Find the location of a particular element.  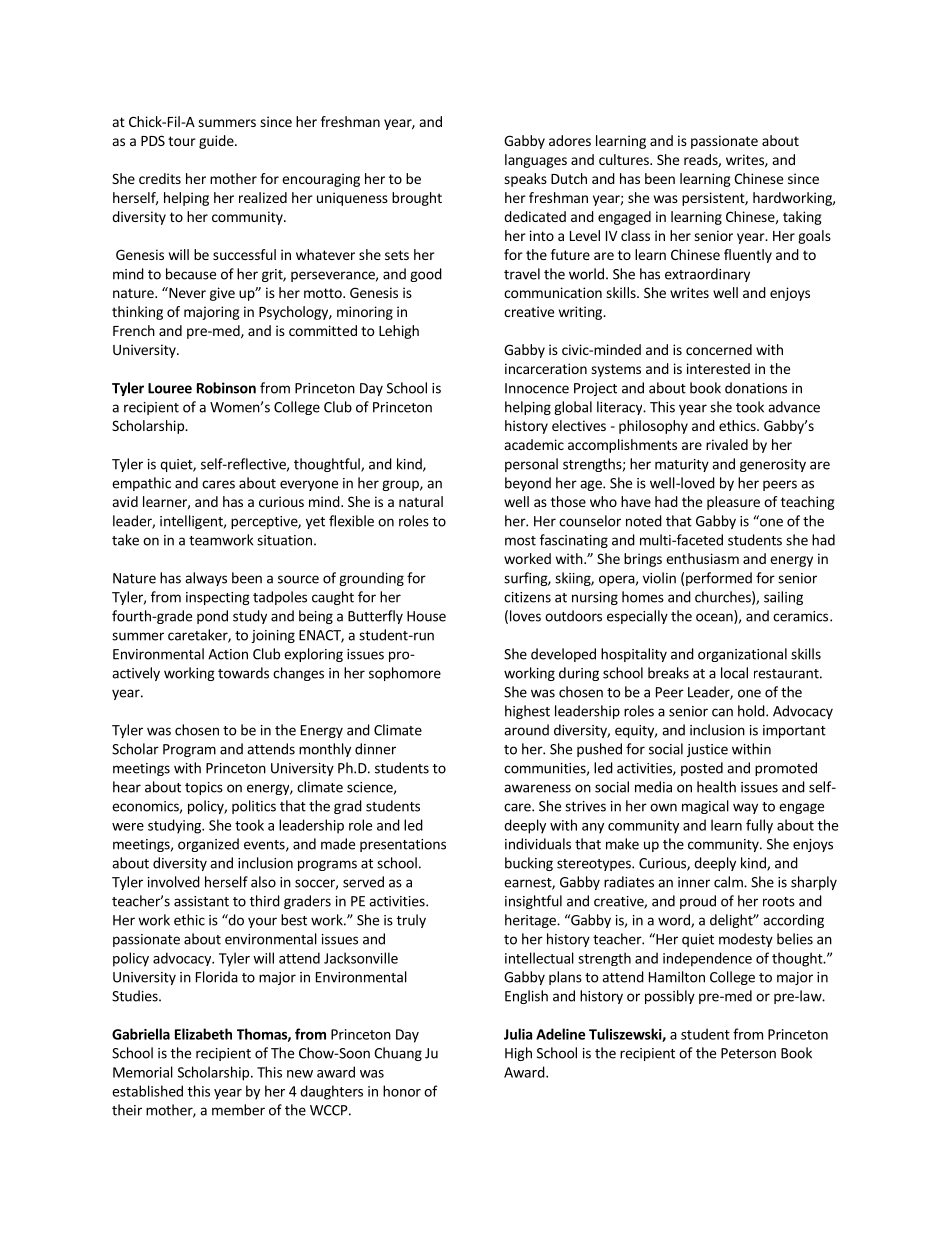

ocean is located at coordinates (715, 618).
